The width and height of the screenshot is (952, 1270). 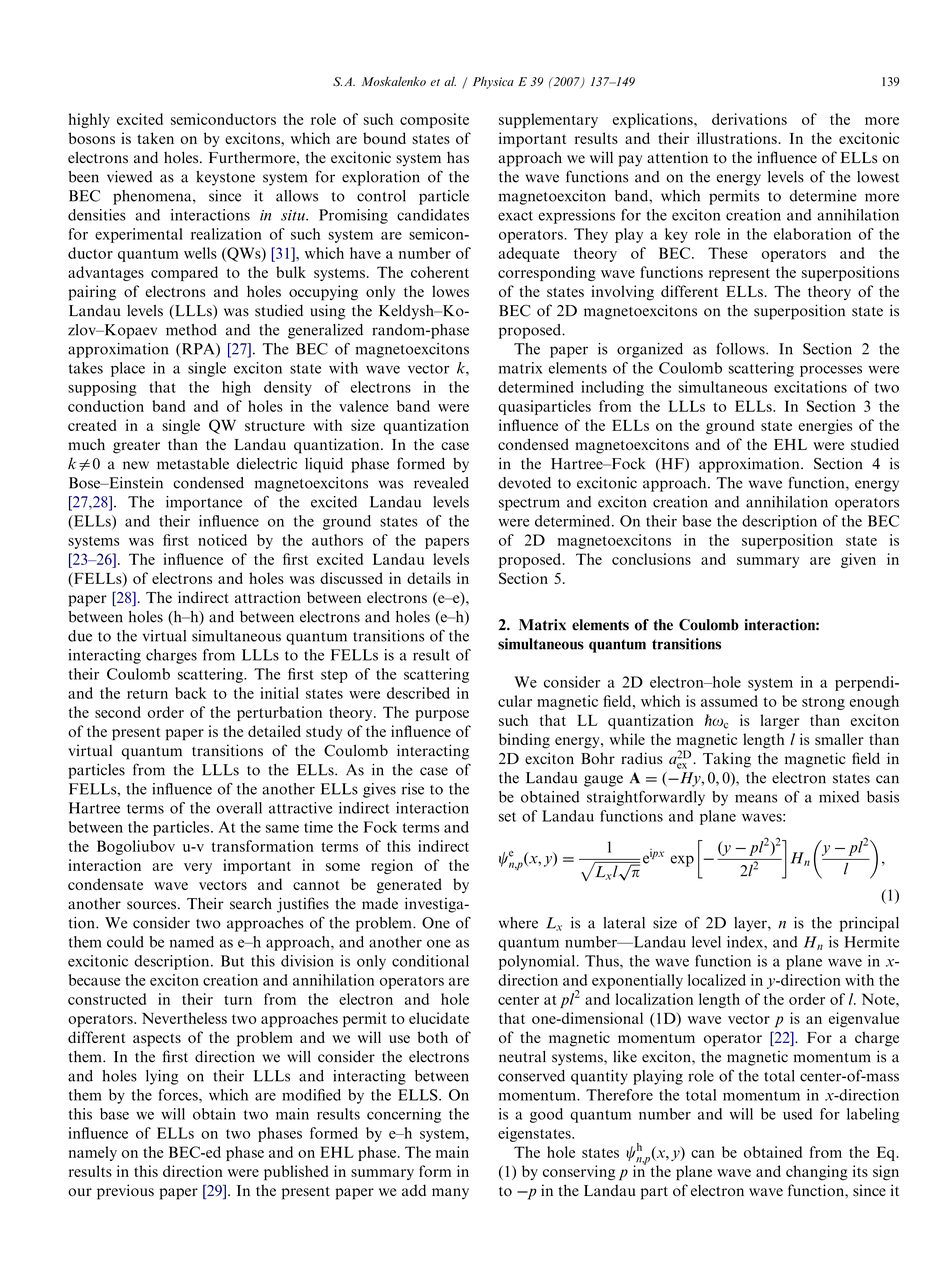 What do you see at coordinates (858, 560) in the screenshot?
I see `given` at bounding box center [858, 560].
